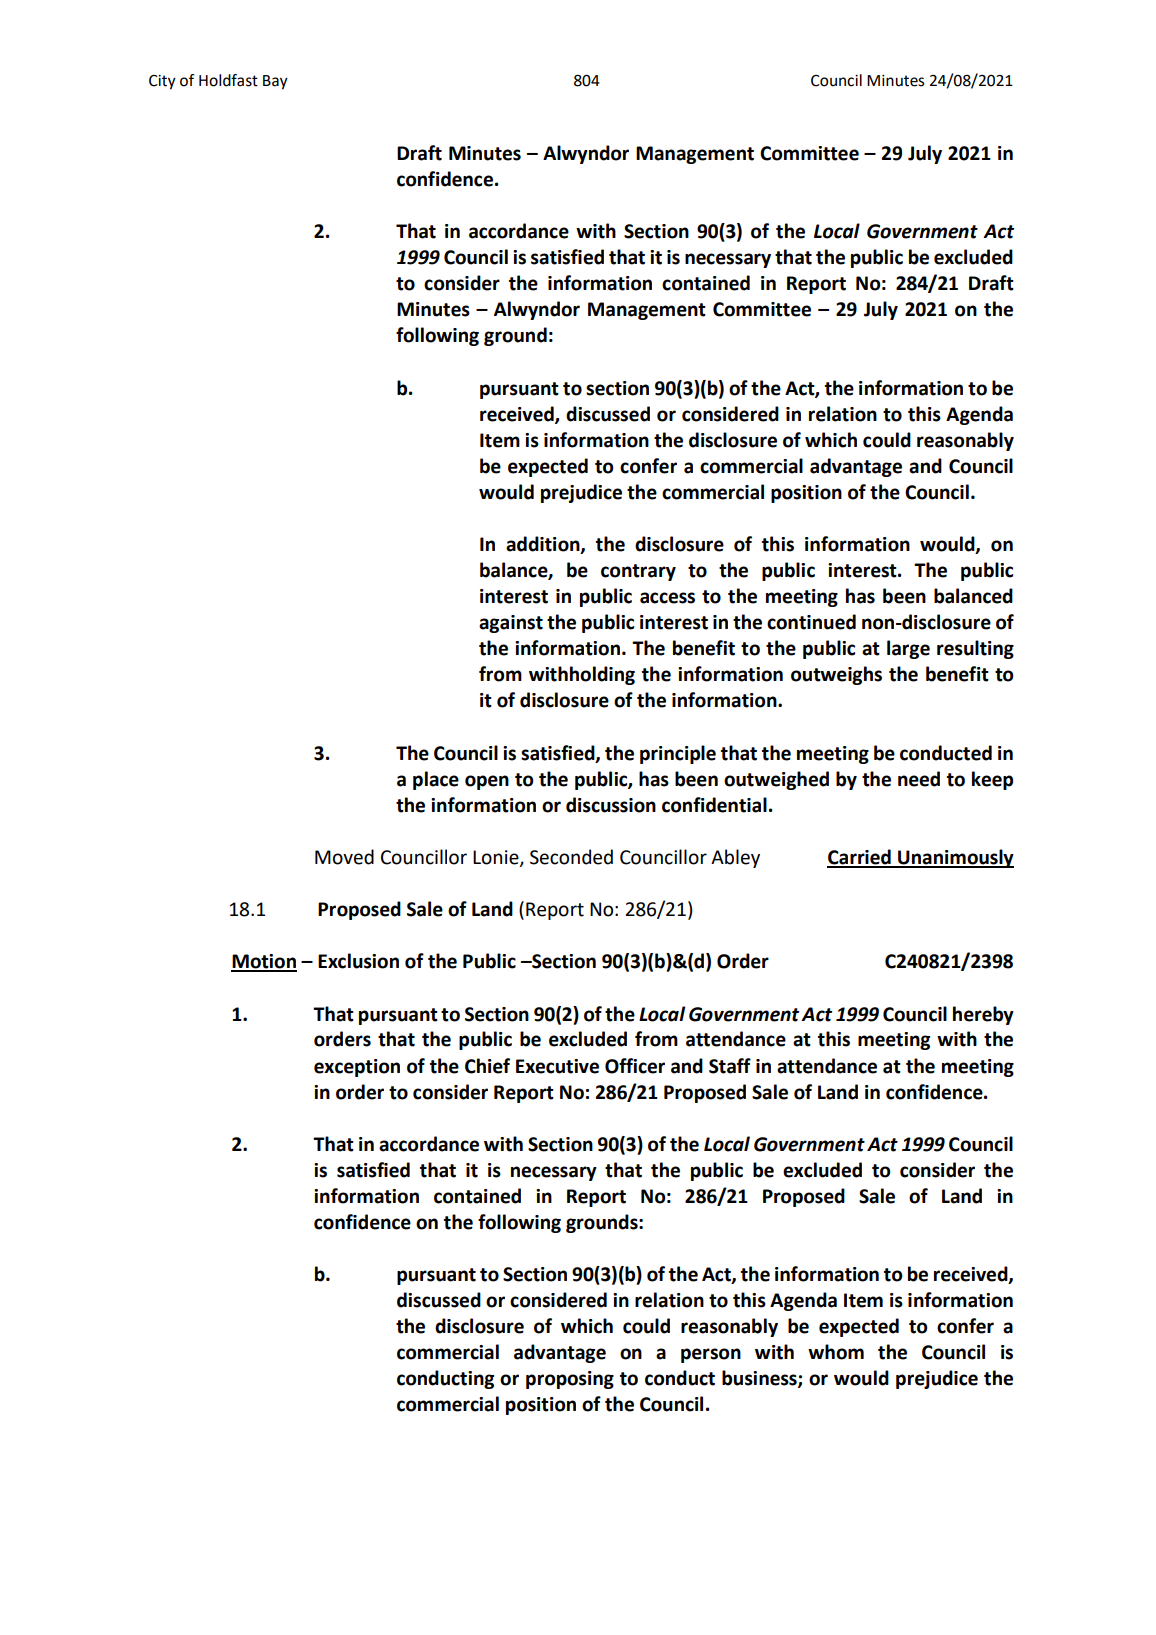 This screenshot has height=1635, width=1156. What do you see at coordinates (344, 857) in the screenshot?
I see `Moved` at bounding box center [344, 857].
